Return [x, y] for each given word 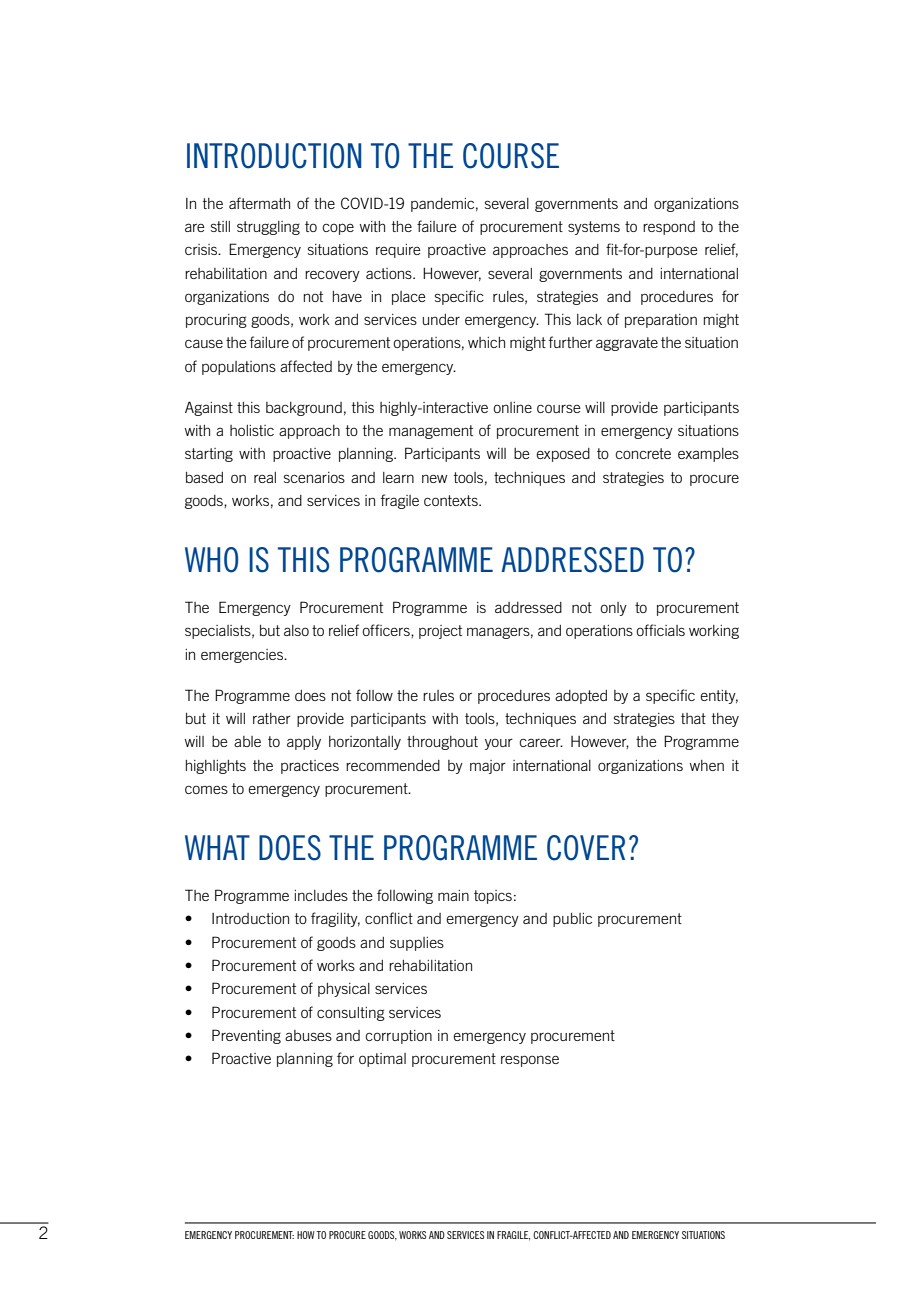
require [398, 251]
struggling [268, 228]
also [296, 630]
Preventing [246, 1036]
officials [660, 630]
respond [669, 228]
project [440, 632]
